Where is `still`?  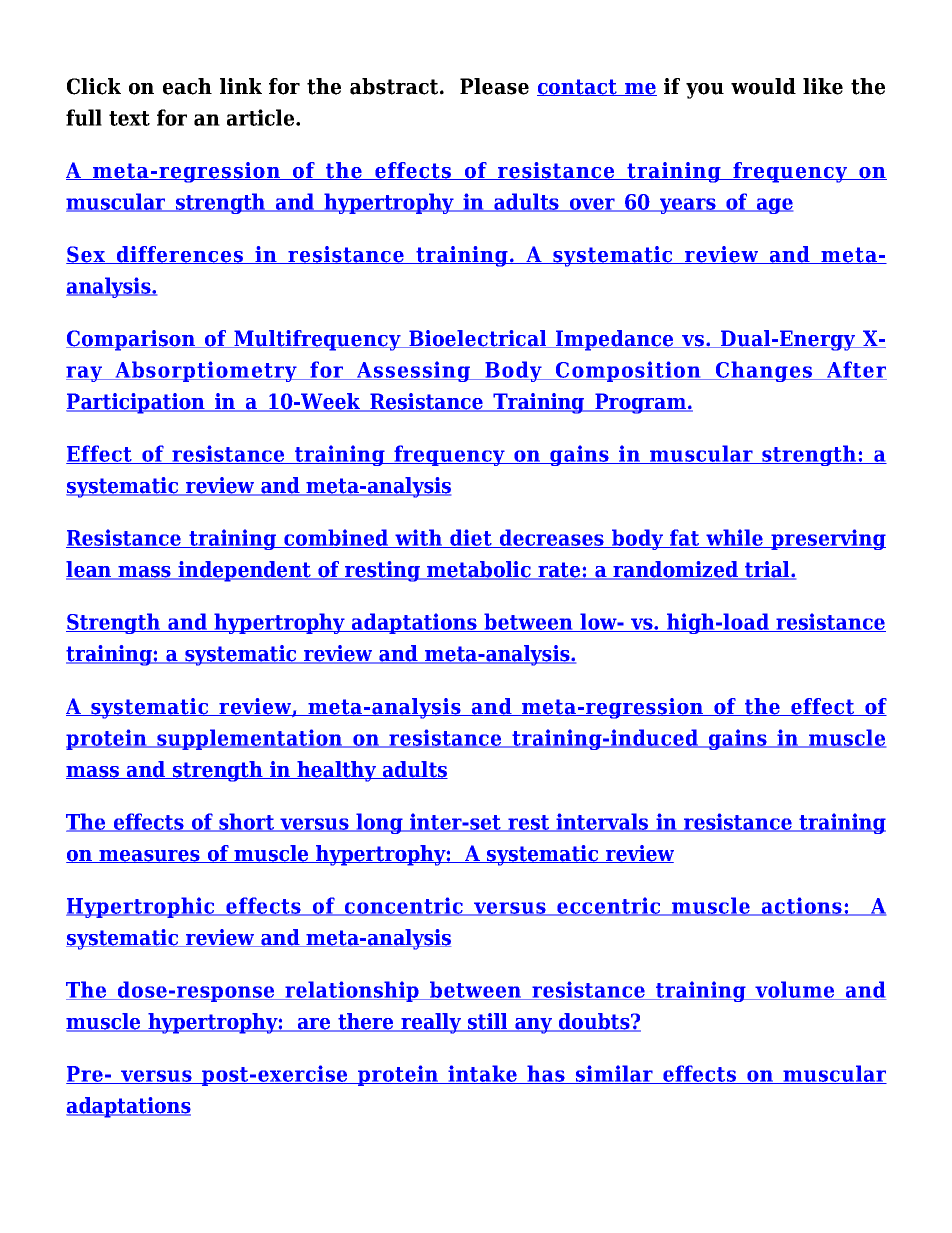 still is located at coordinates (487, 1022).
